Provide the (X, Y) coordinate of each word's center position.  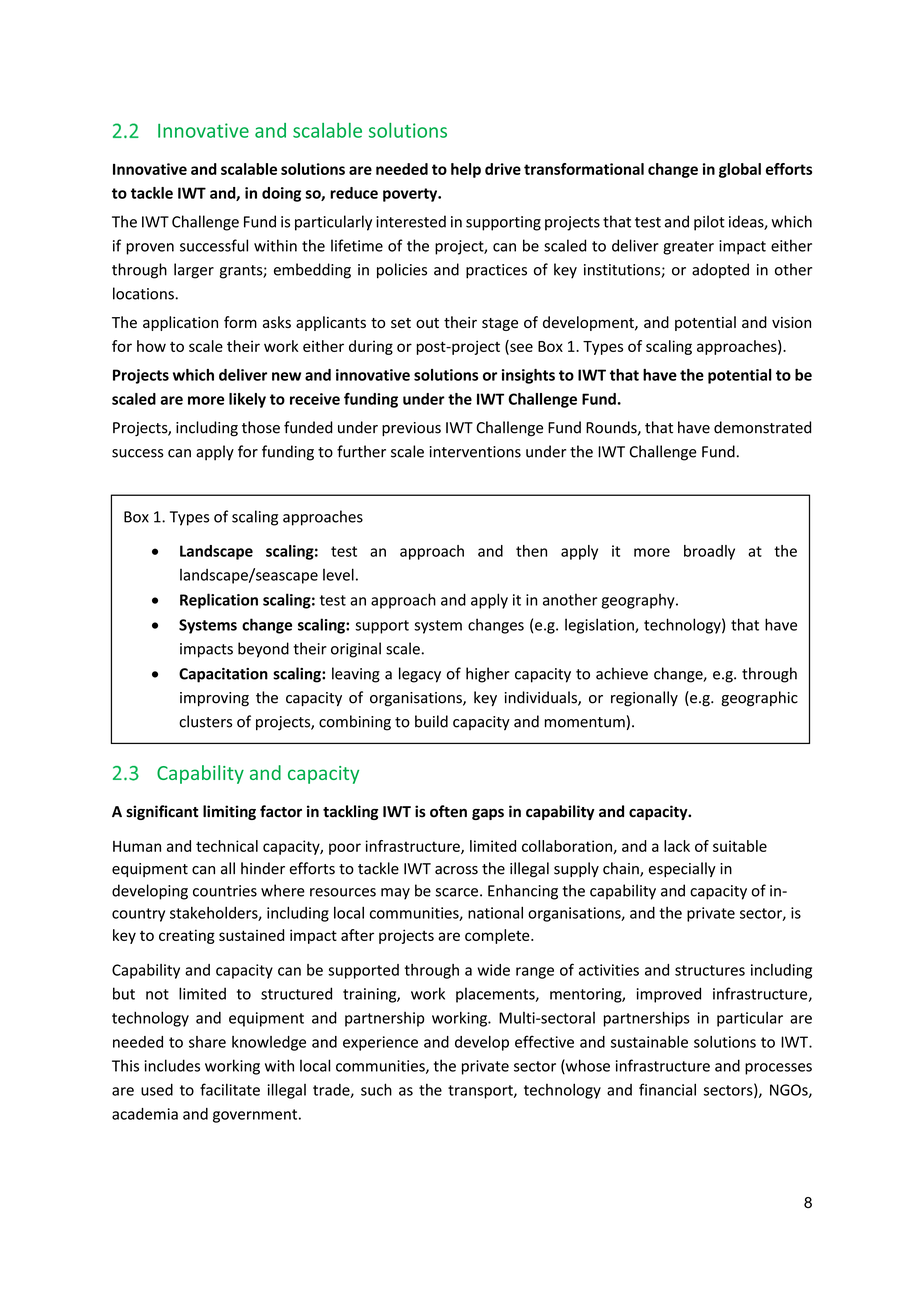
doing (281, 194)
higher (488, 675)
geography (639, 601)
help (466, 170)
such (376, 1089)
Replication (219, 601)
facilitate (230, 1089)
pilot (709, 223)
